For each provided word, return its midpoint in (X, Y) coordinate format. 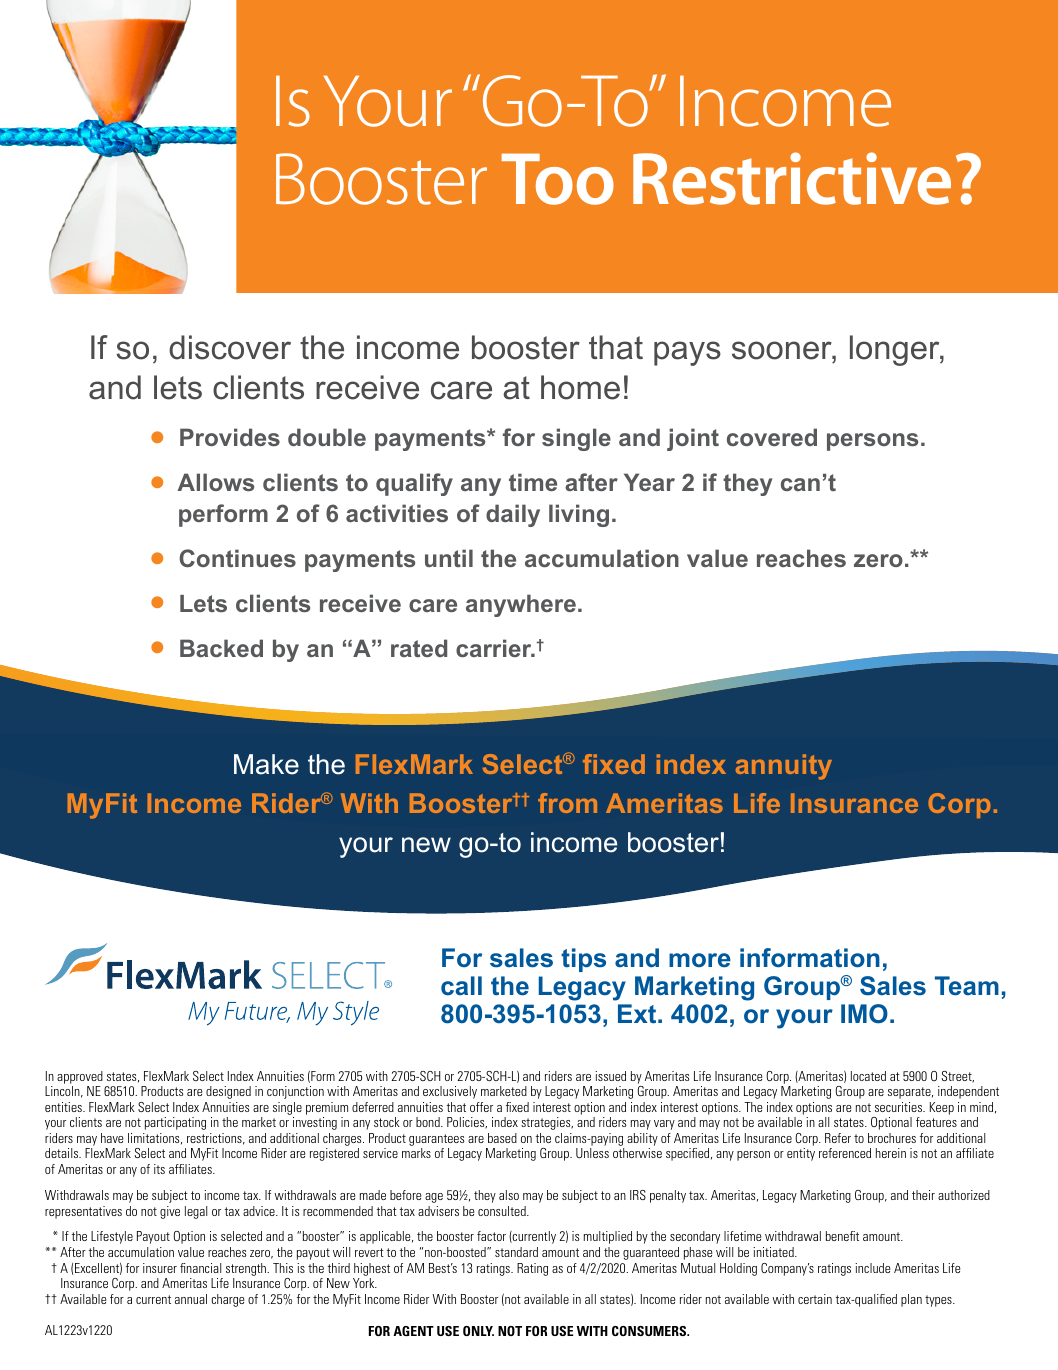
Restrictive (792, 178)
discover (230, 347)
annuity (784, 767)
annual (191, 1299)
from (567, 803)
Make (266, 764)
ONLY (478, 1331)
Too (558, 179)
